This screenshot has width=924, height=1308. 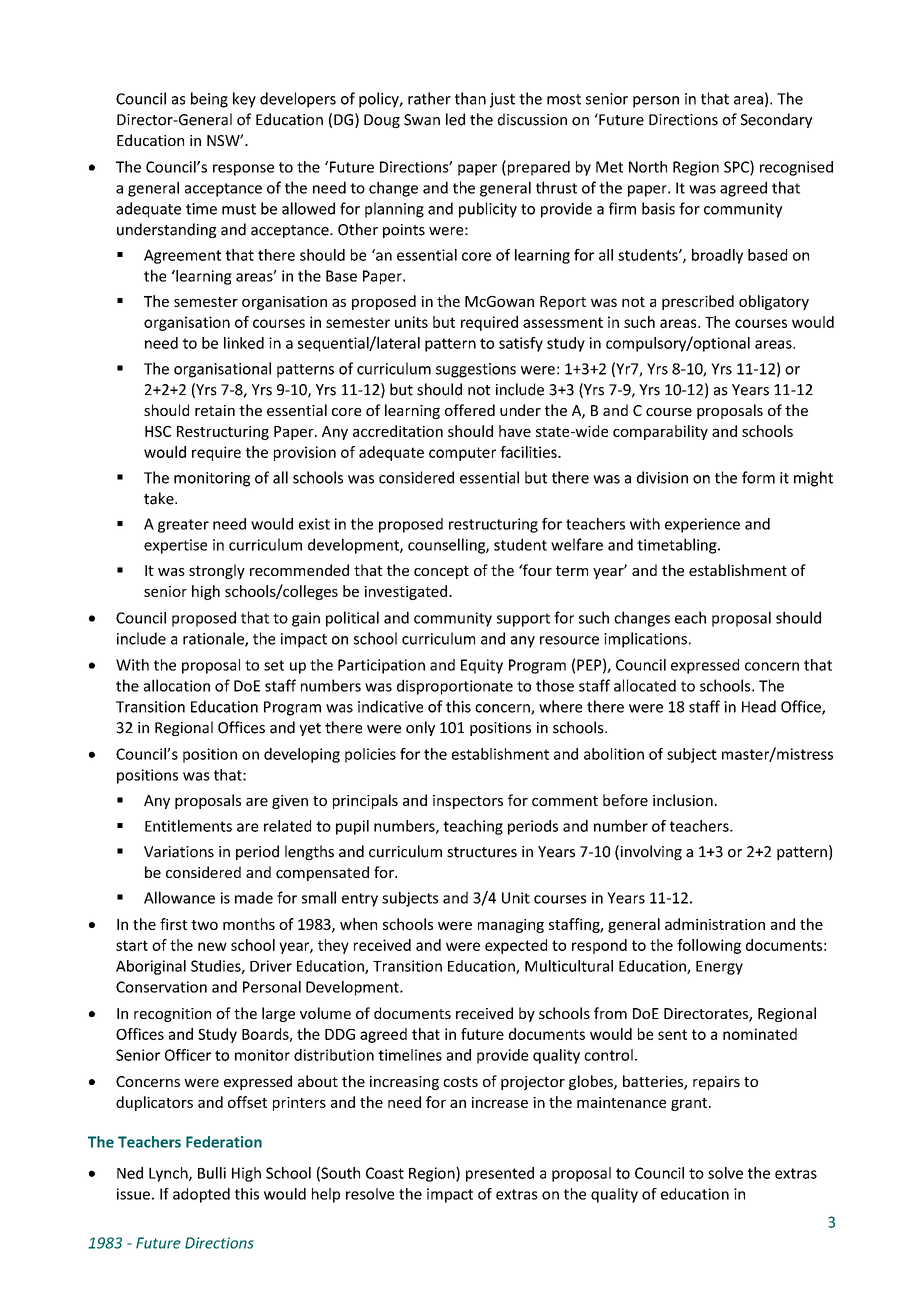 What do you see at coordinates (759, 706) in the screenshot?
I see `Head` at bounding box center [759, 706].
